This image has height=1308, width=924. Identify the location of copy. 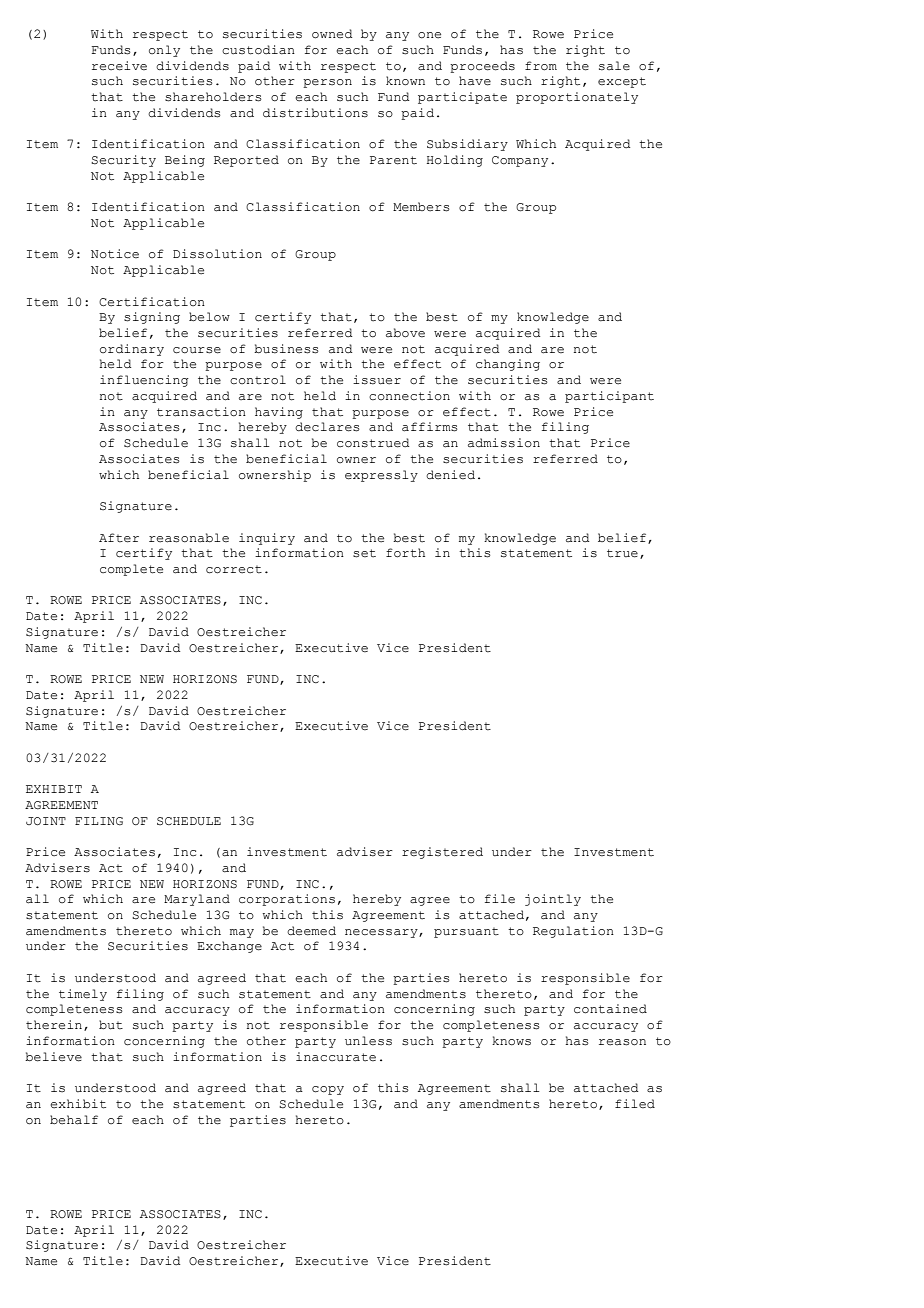
(328, 1090).
